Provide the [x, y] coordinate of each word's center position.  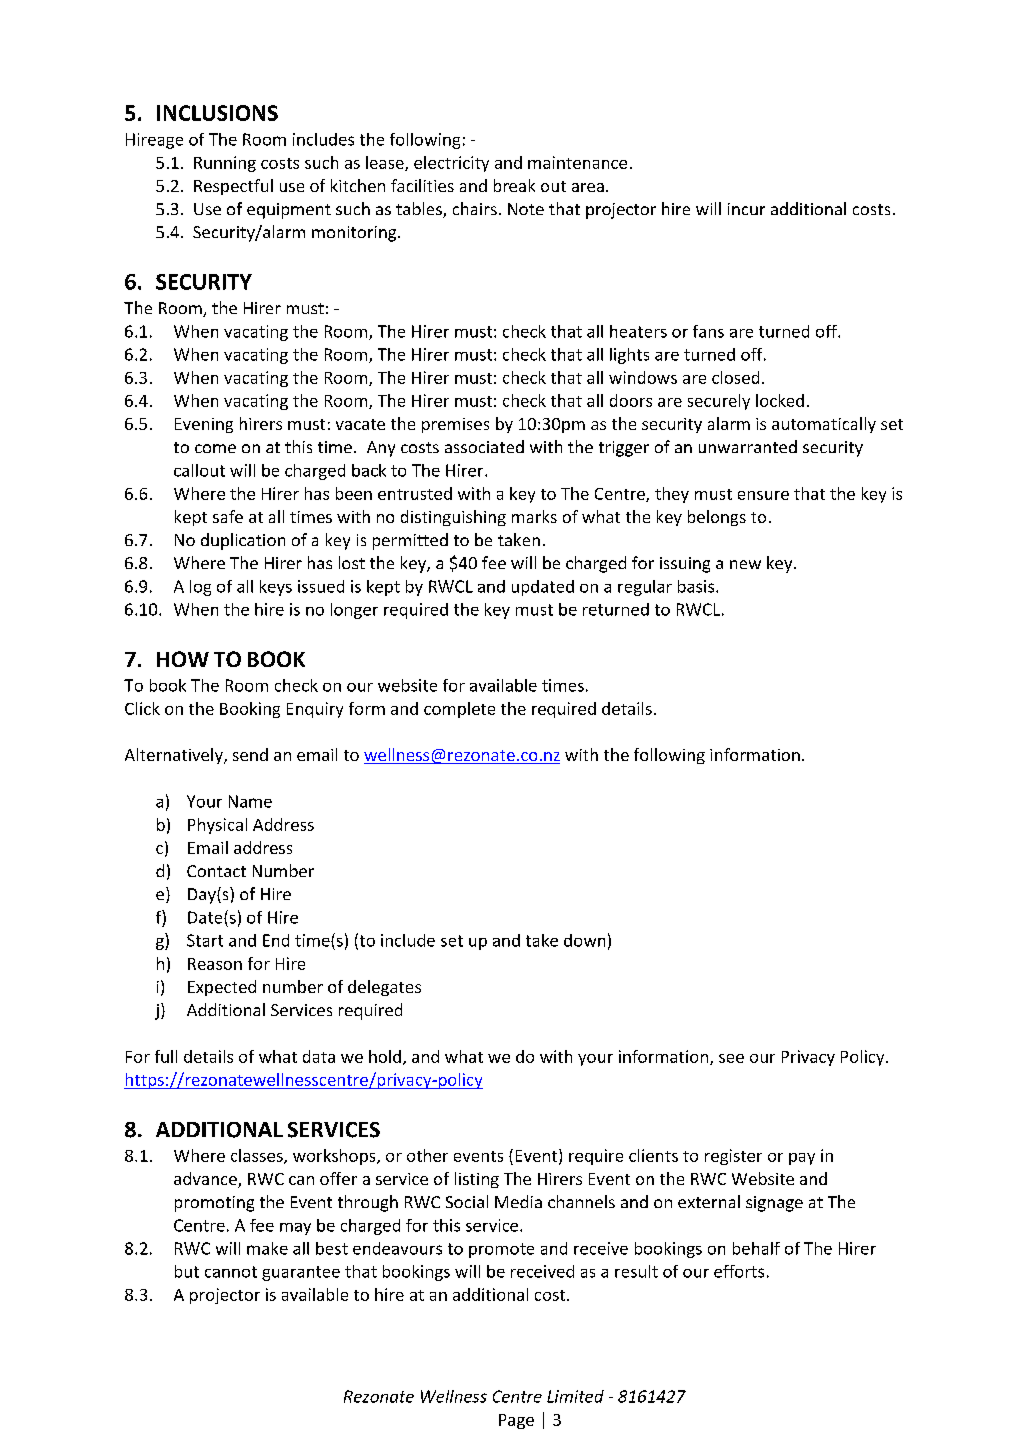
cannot [231, 1272]
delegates [384, 988]
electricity [451, 164]
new [745, 564]
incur [746, 209]
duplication [243, 541]
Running [225, 164]
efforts [739, 1271]
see [731, 1058]
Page [516, 1421]
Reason [215, 964]
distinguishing [453, 518]
